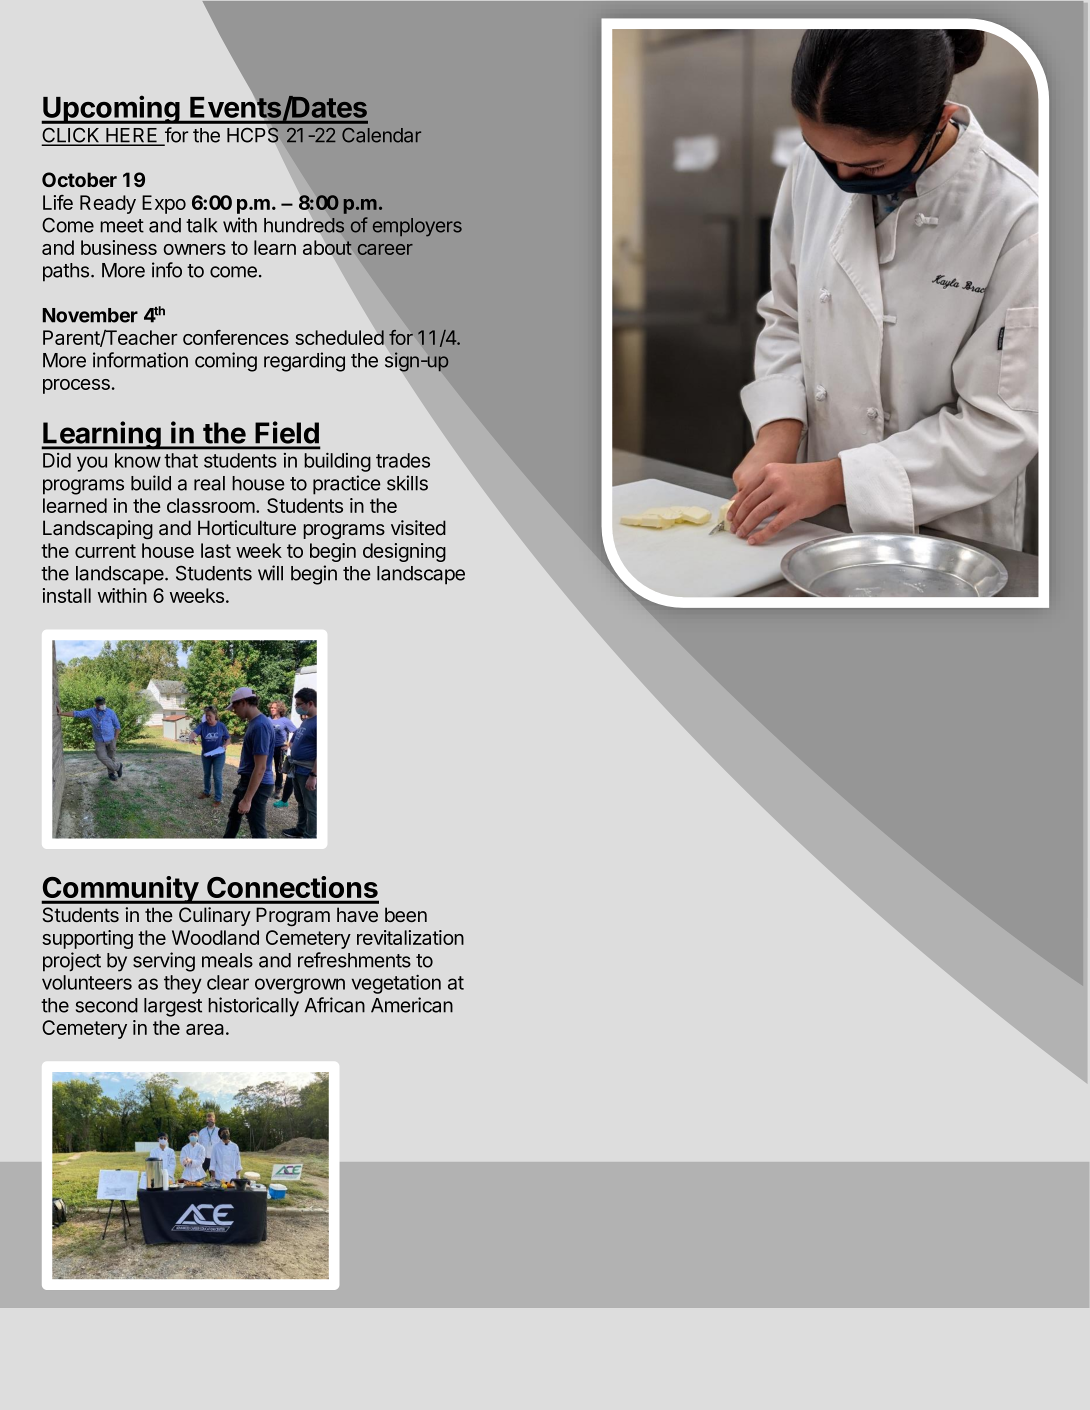 This screenshot has width=1090, height=1410. What do you see at coordinates (79, 179) in the screenshot?
I see `October` at bounding box center [79, 179].
